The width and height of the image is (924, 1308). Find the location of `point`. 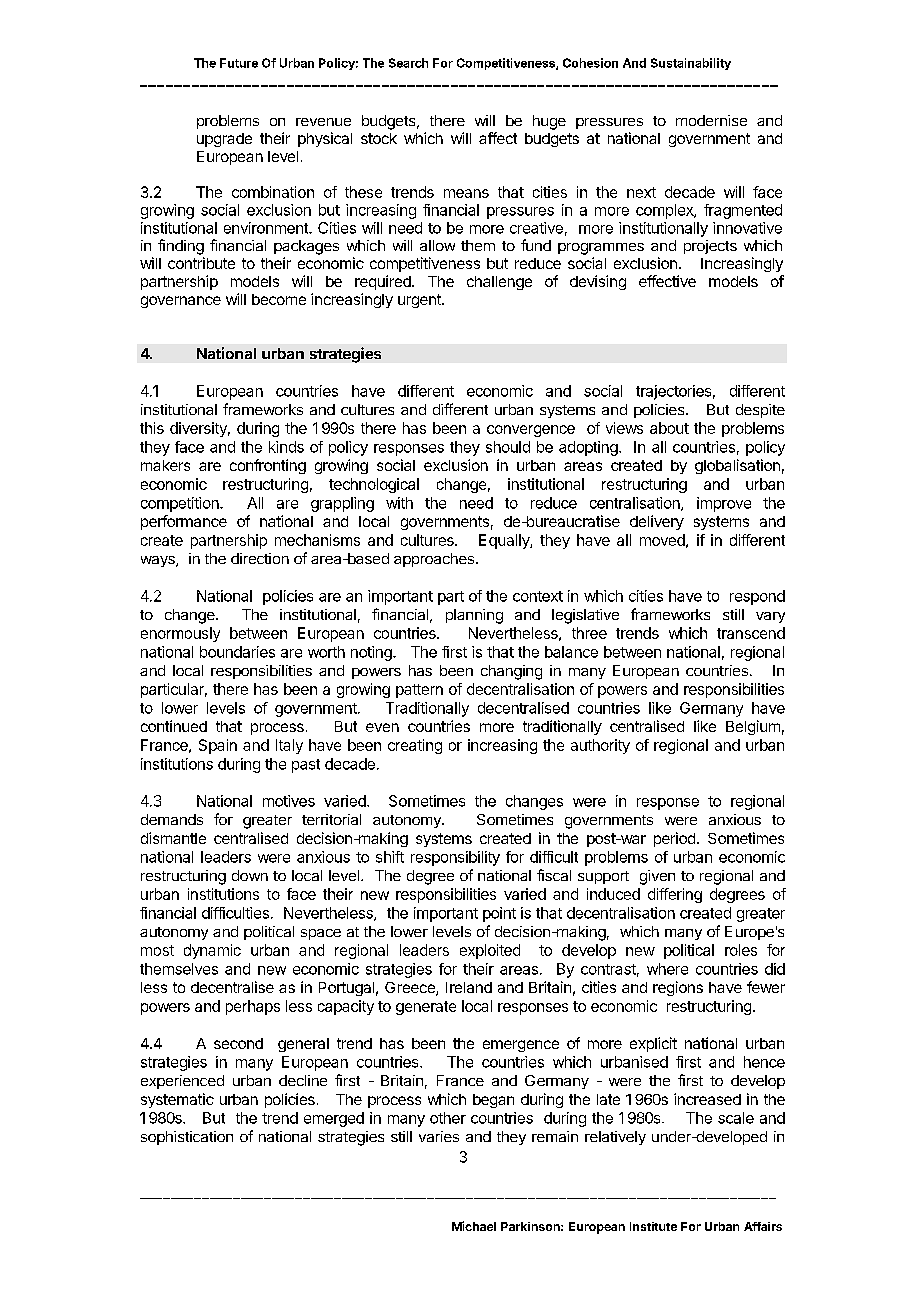

point is located at coordinates (499, 914).
